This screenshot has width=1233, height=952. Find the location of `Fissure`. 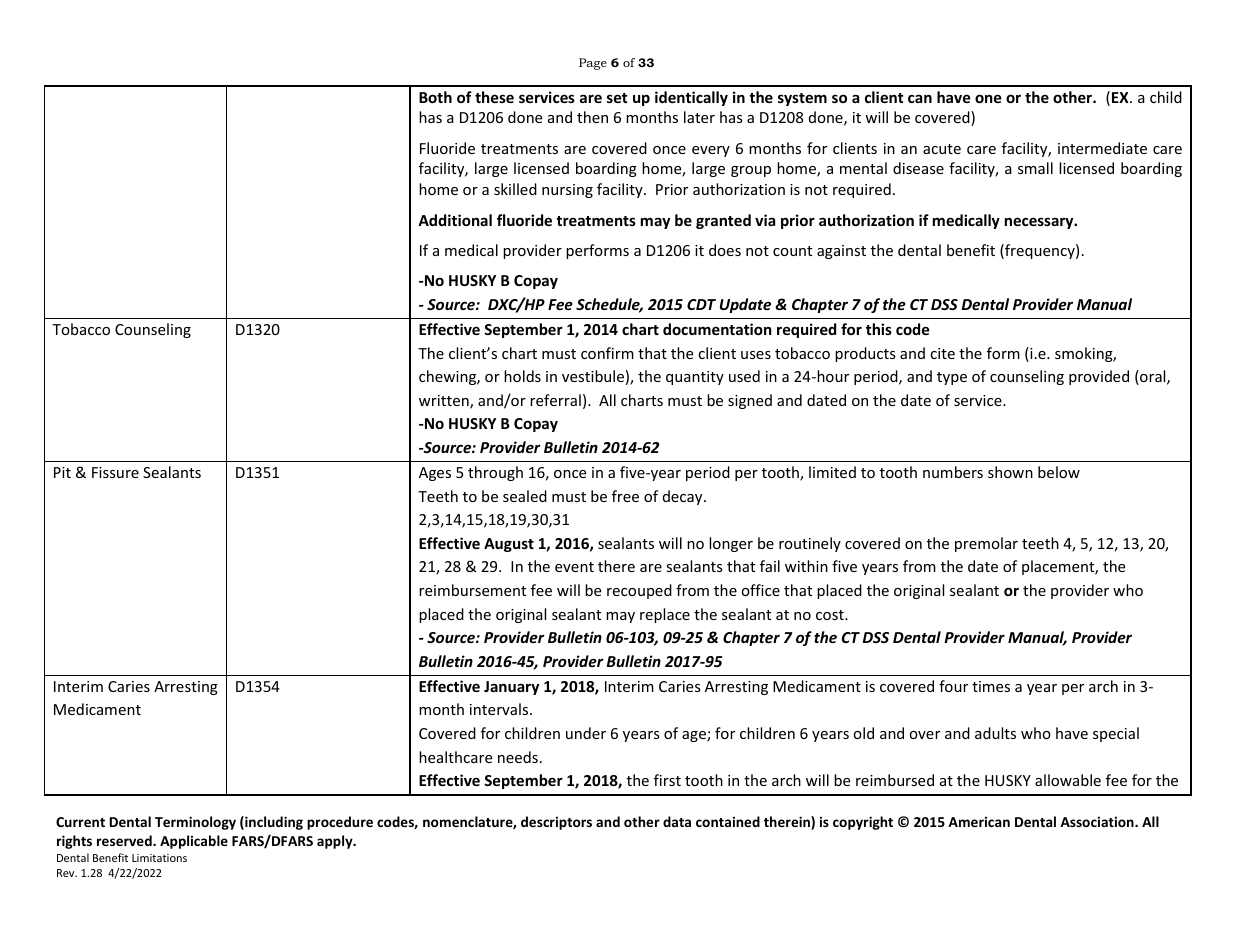

Fissure is located at coordinates (115, 472).
